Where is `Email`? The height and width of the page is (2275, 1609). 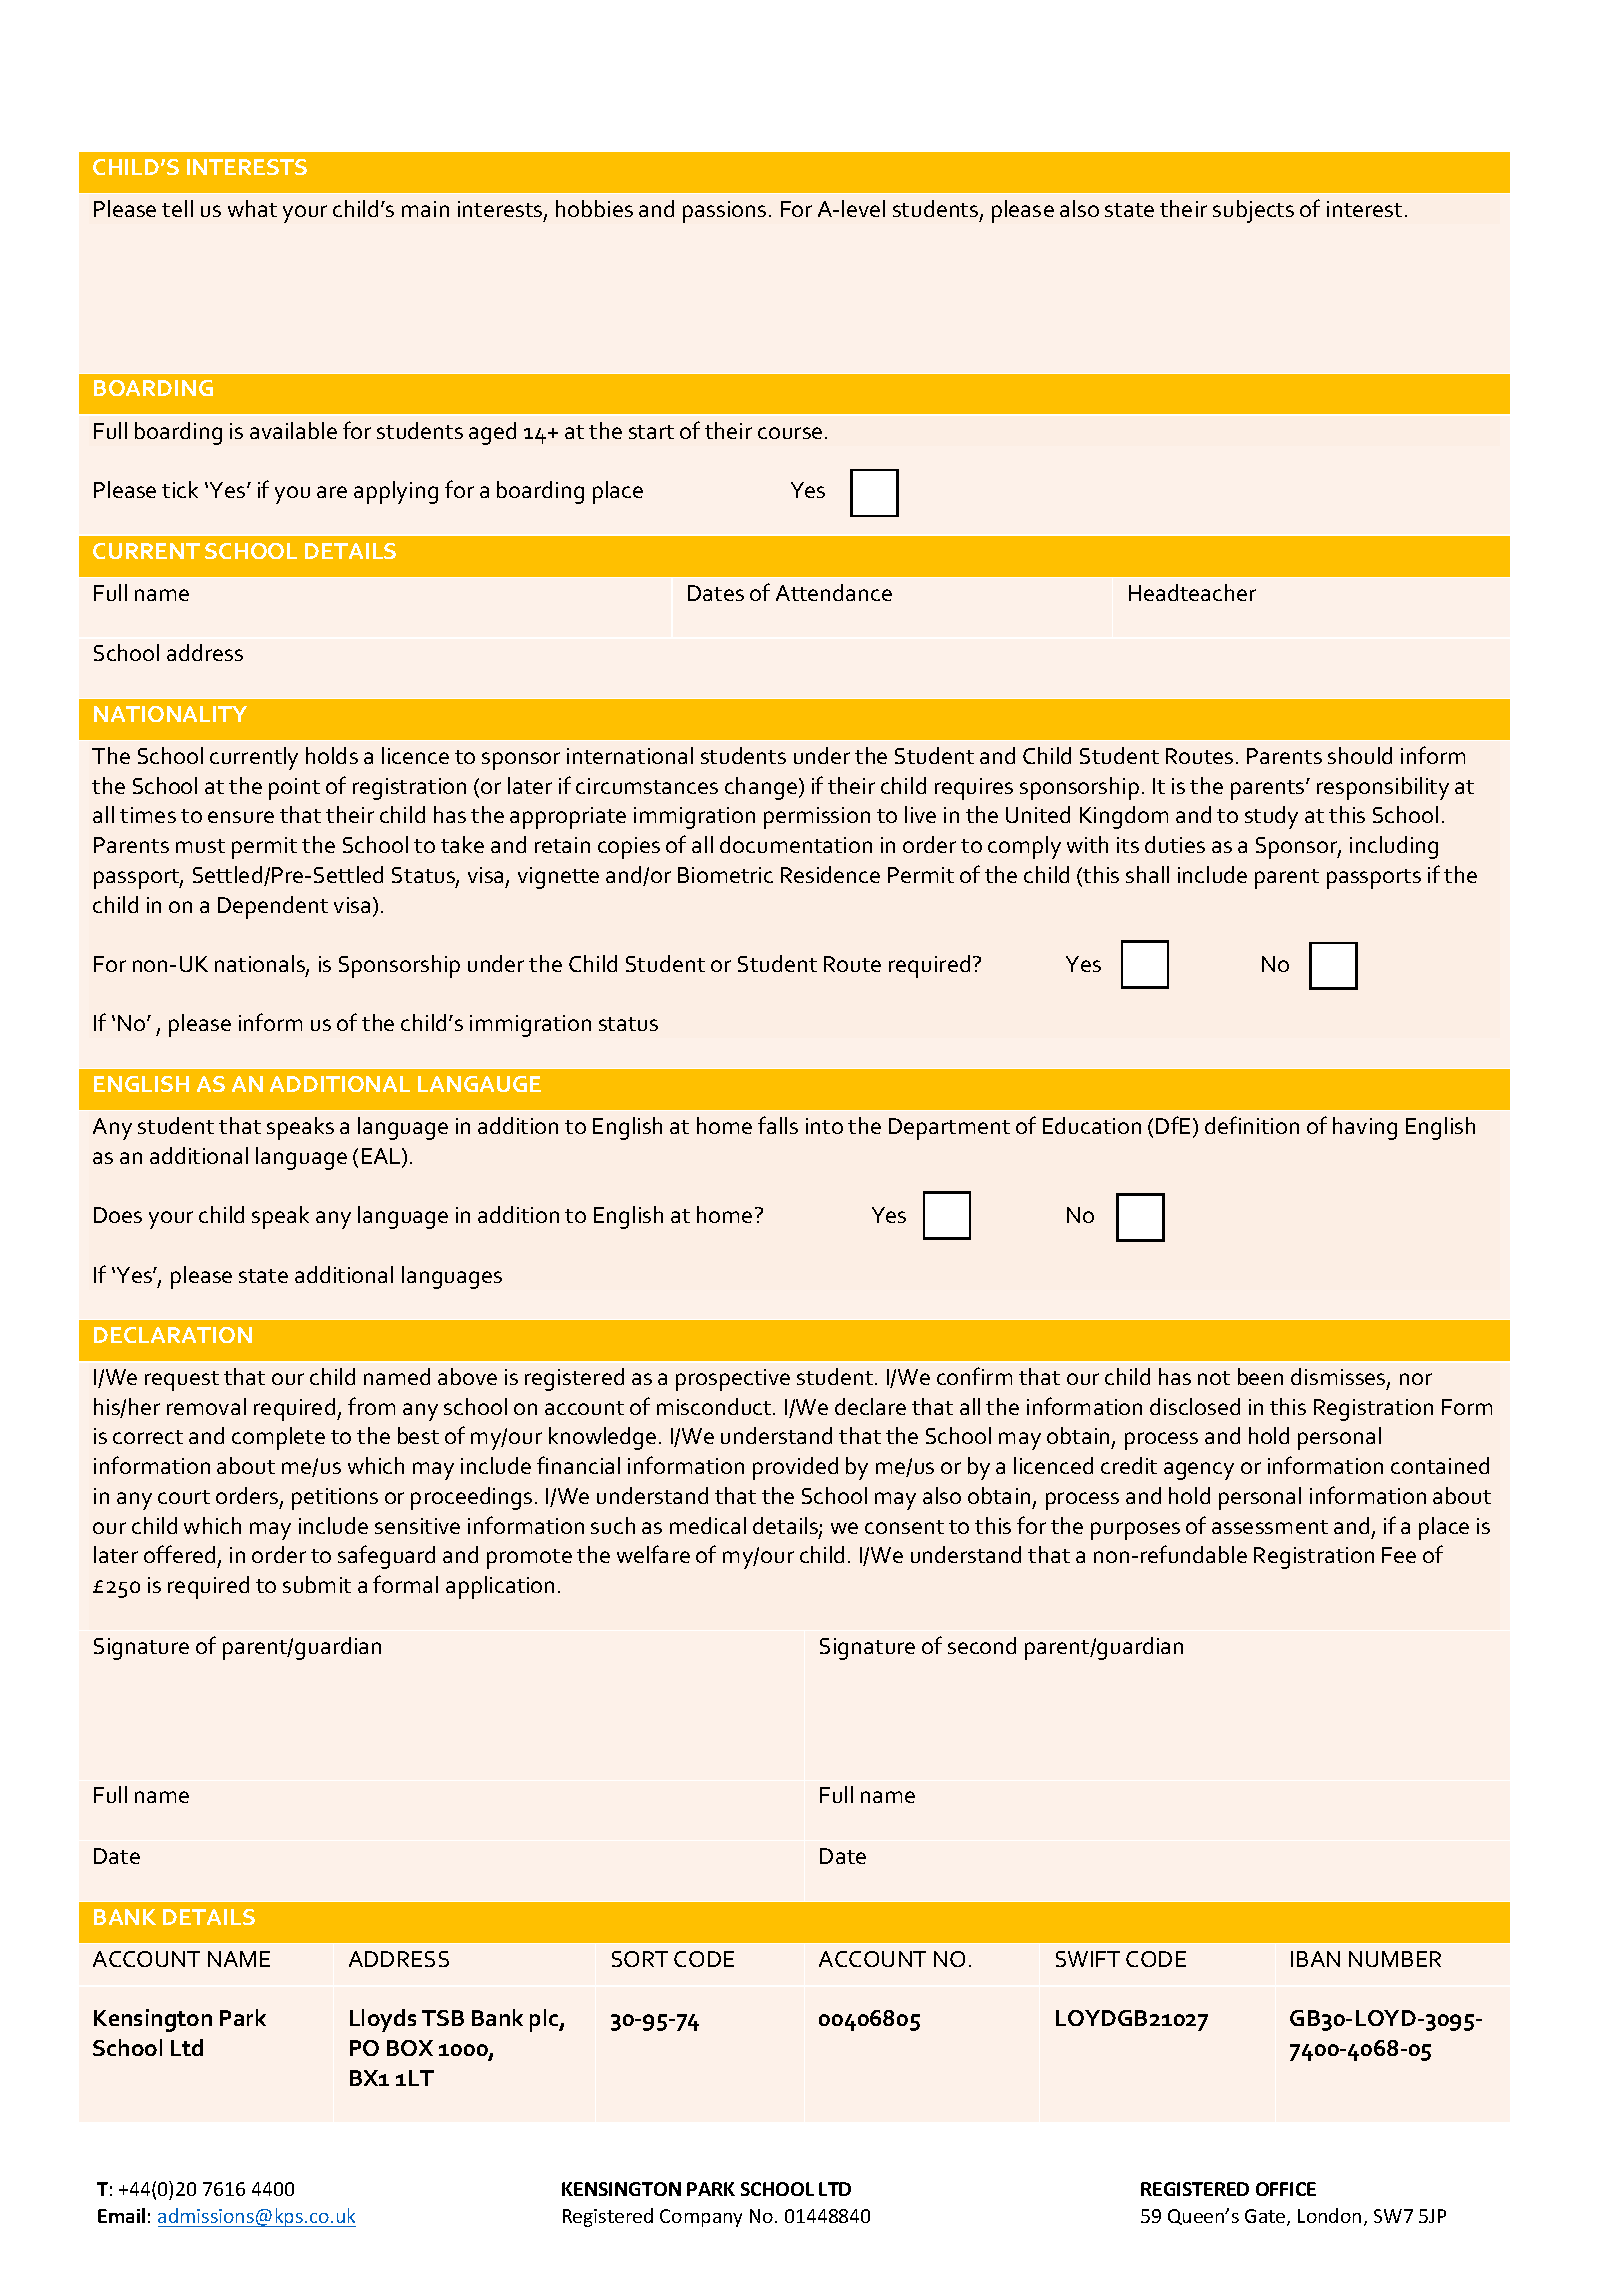
Email is located at coordinates (121, 2215).
